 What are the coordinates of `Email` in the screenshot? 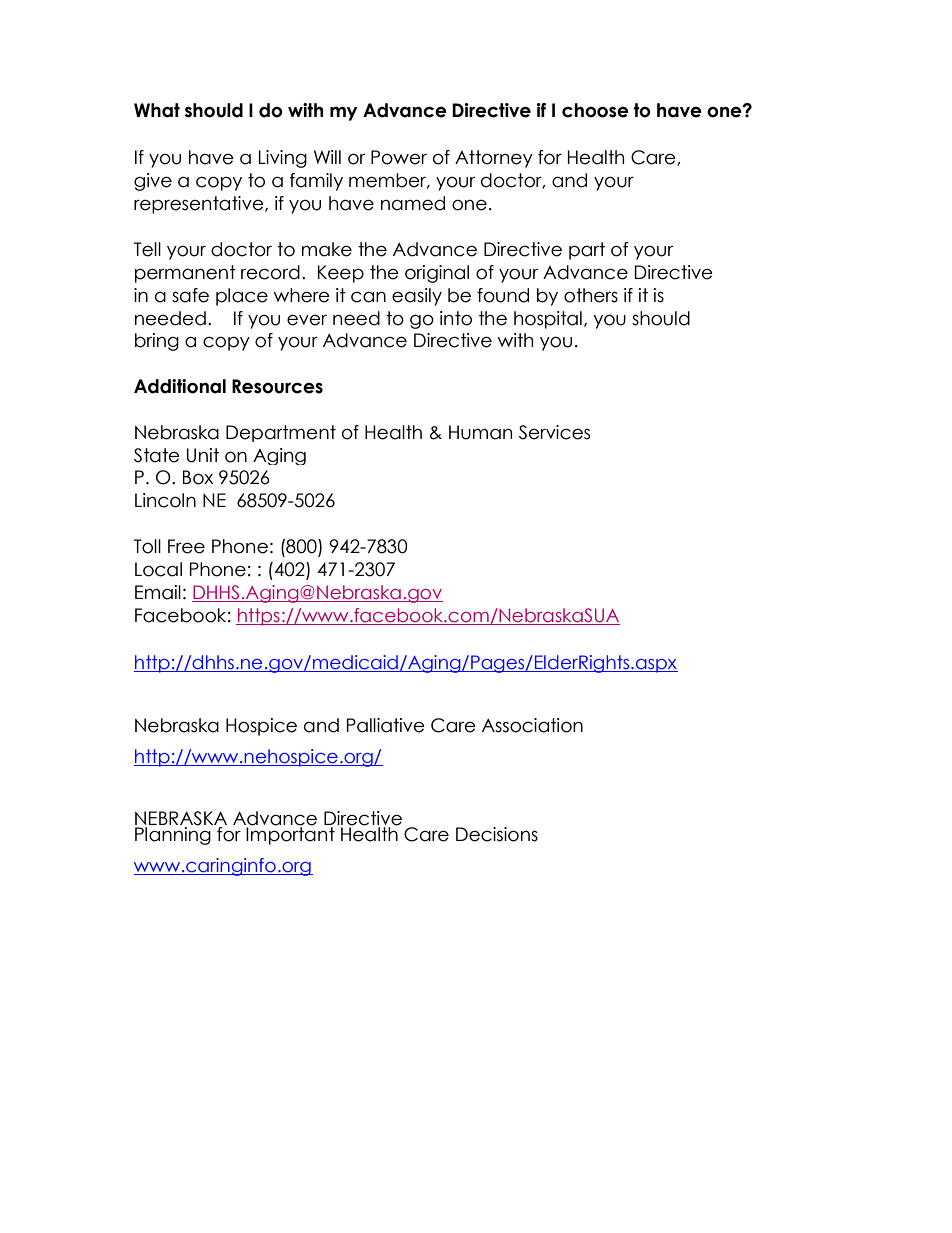 It's located at (158, 592).
